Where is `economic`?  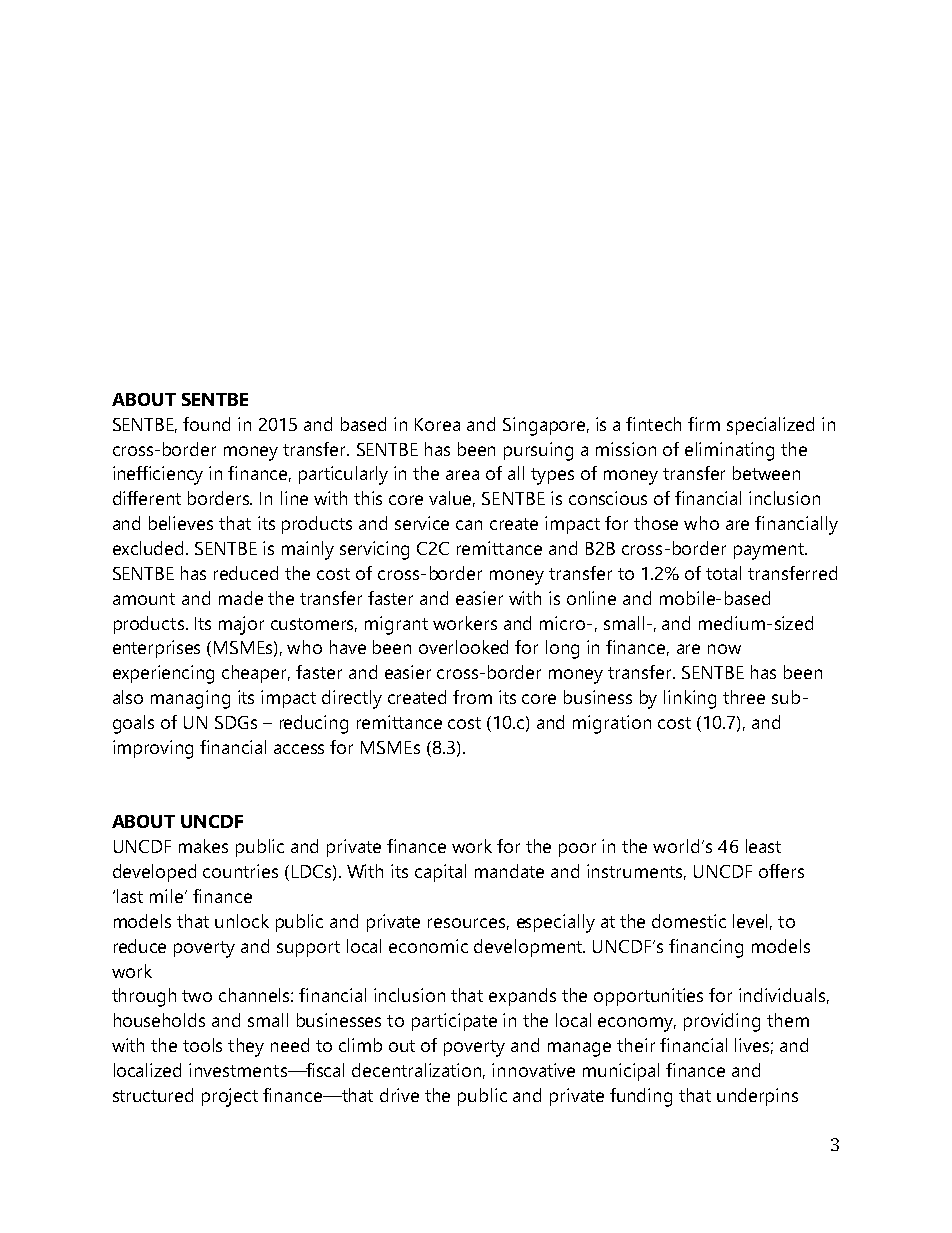
economic is located at coordinates (428, 946).
